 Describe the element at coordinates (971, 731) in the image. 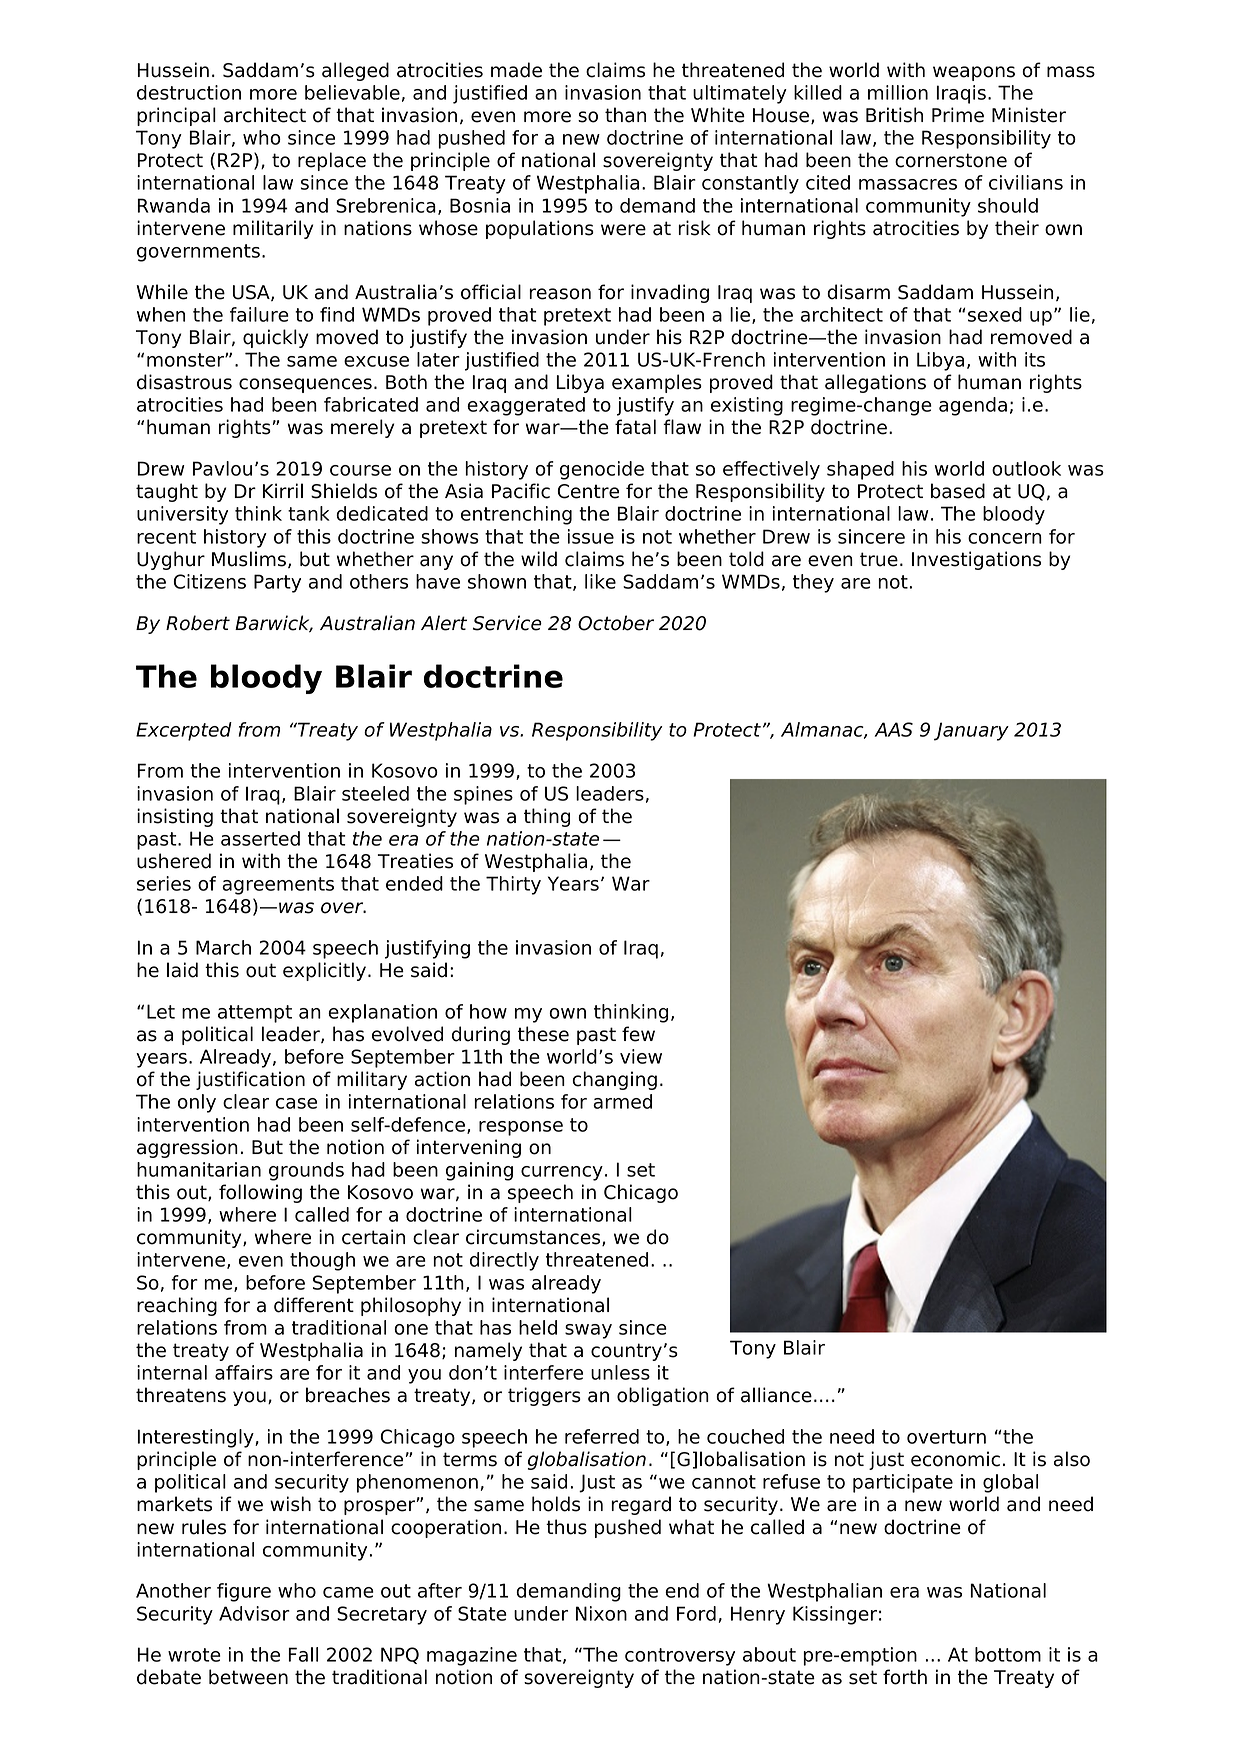

I see `January` at that location.
